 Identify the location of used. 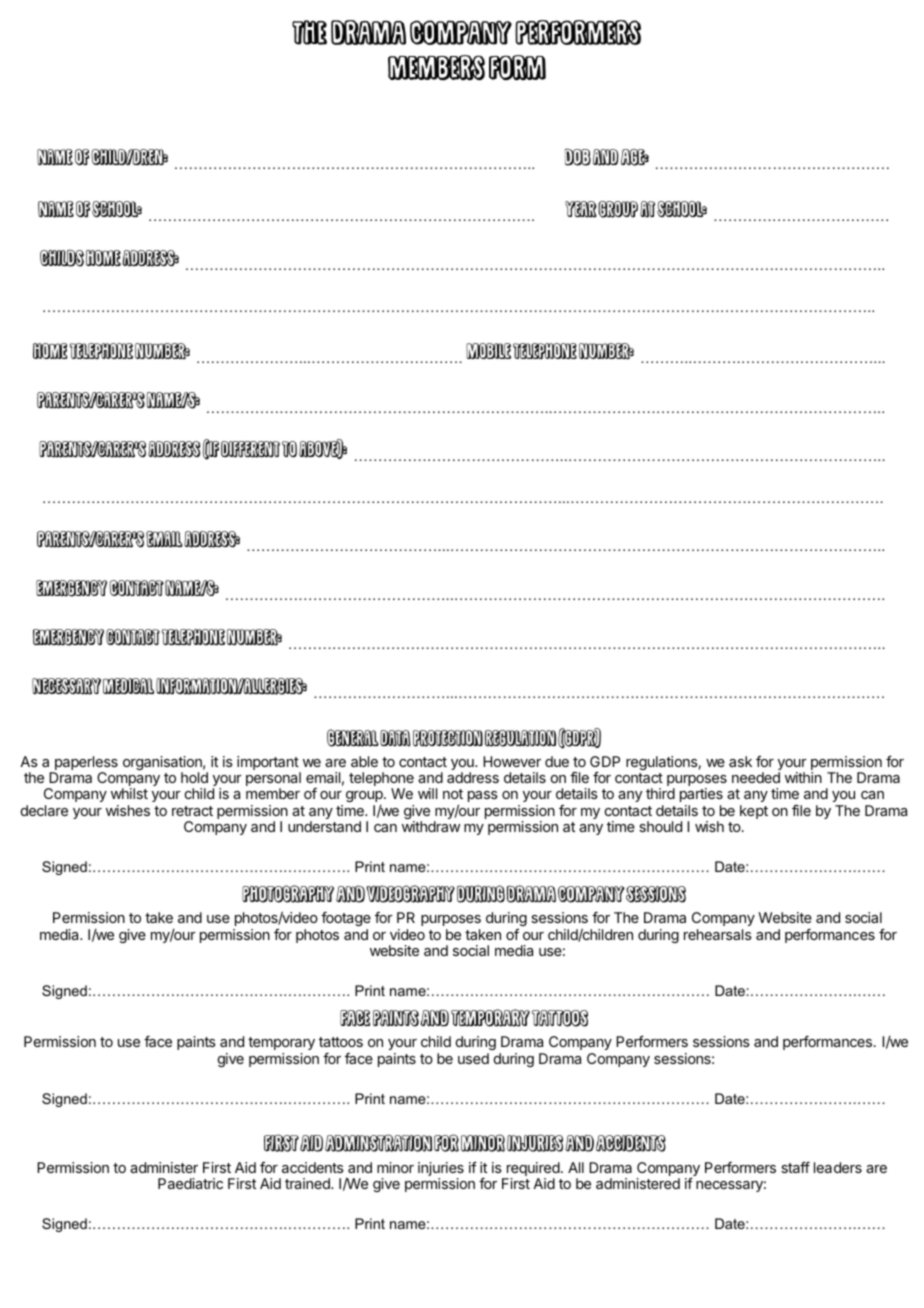
(473, 1058).
